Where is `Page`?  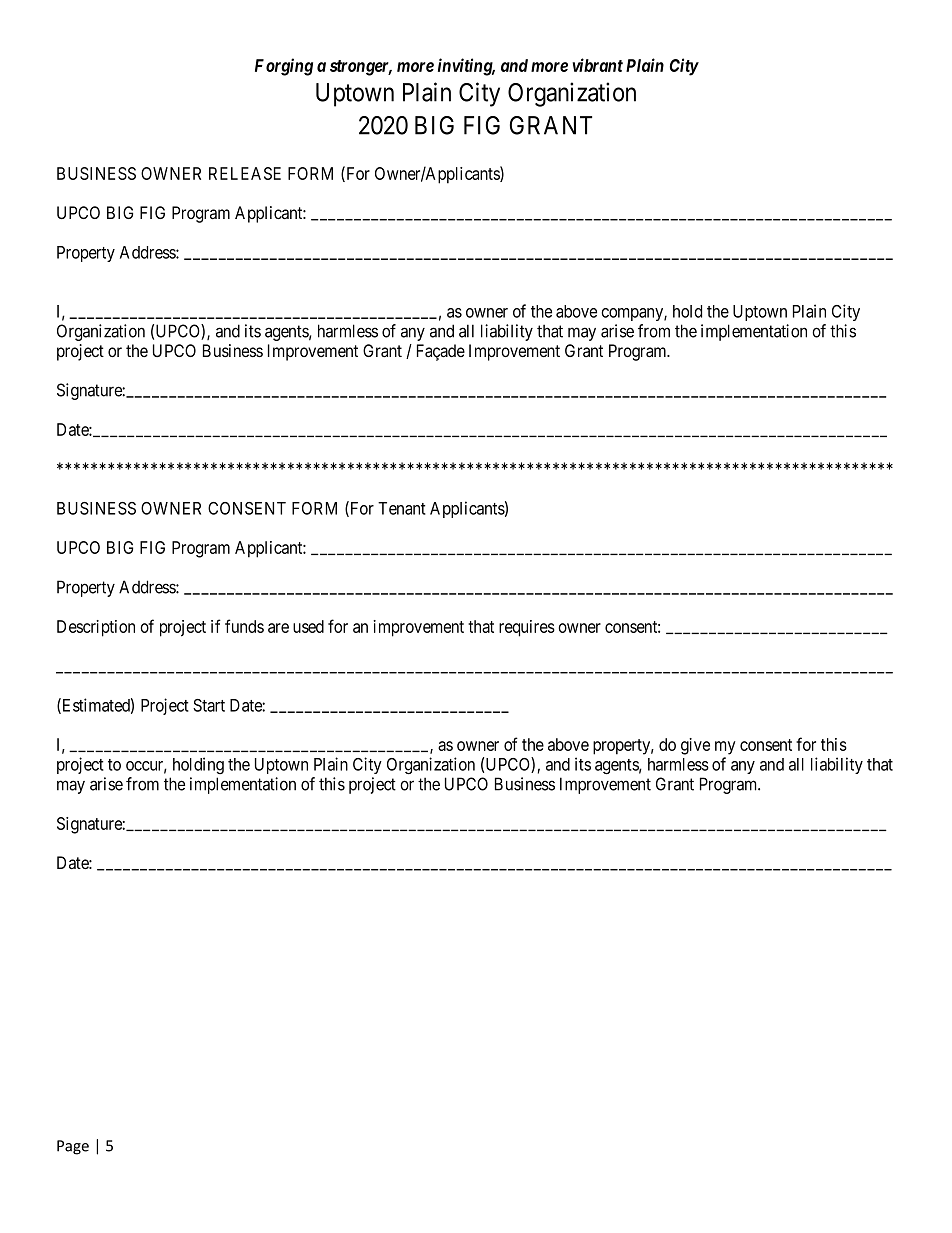
Page is located at coordinates (73, 1147).
